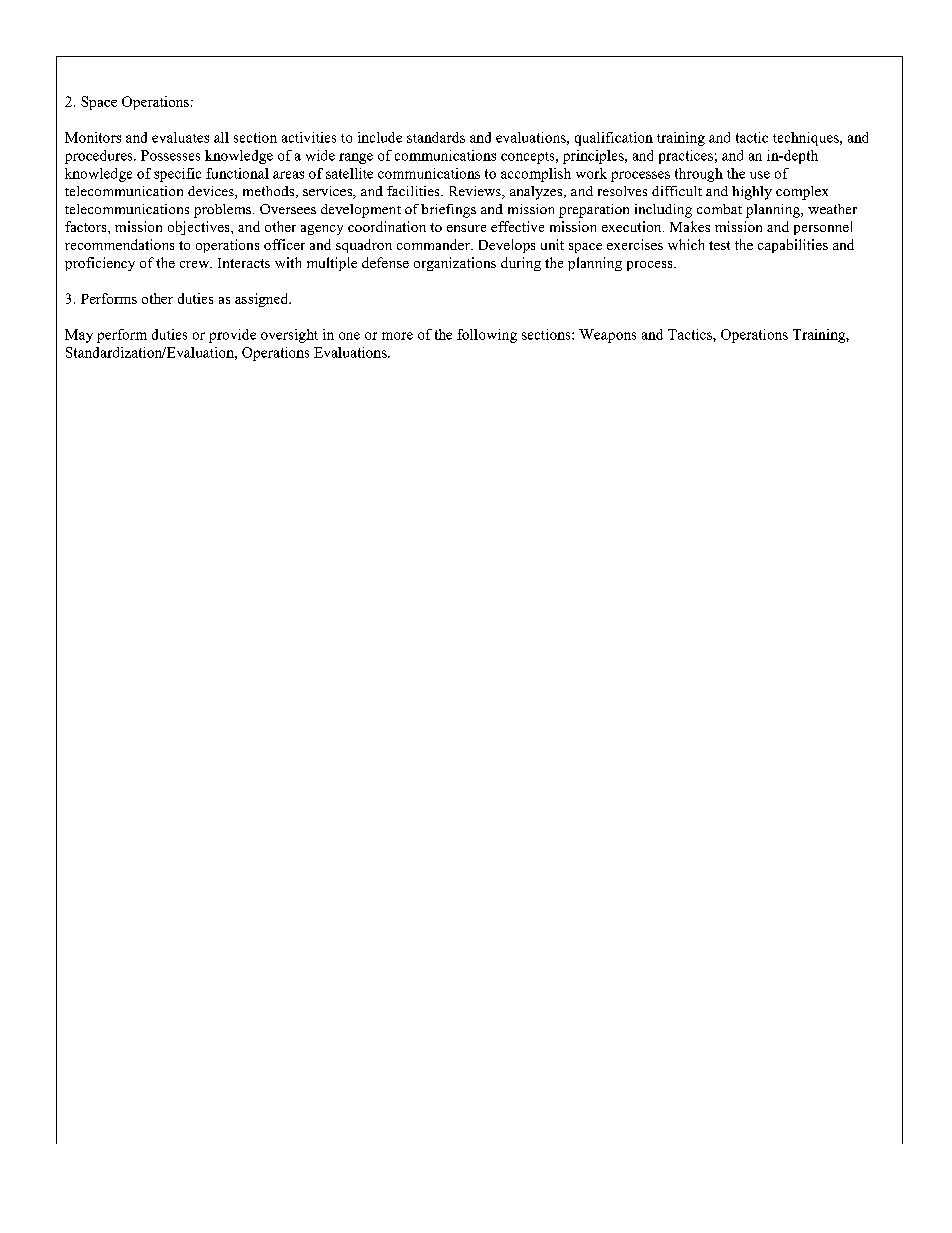 The height and width of the screenshot is (1233, 952). I want to click on practices, so click(686, 157).
